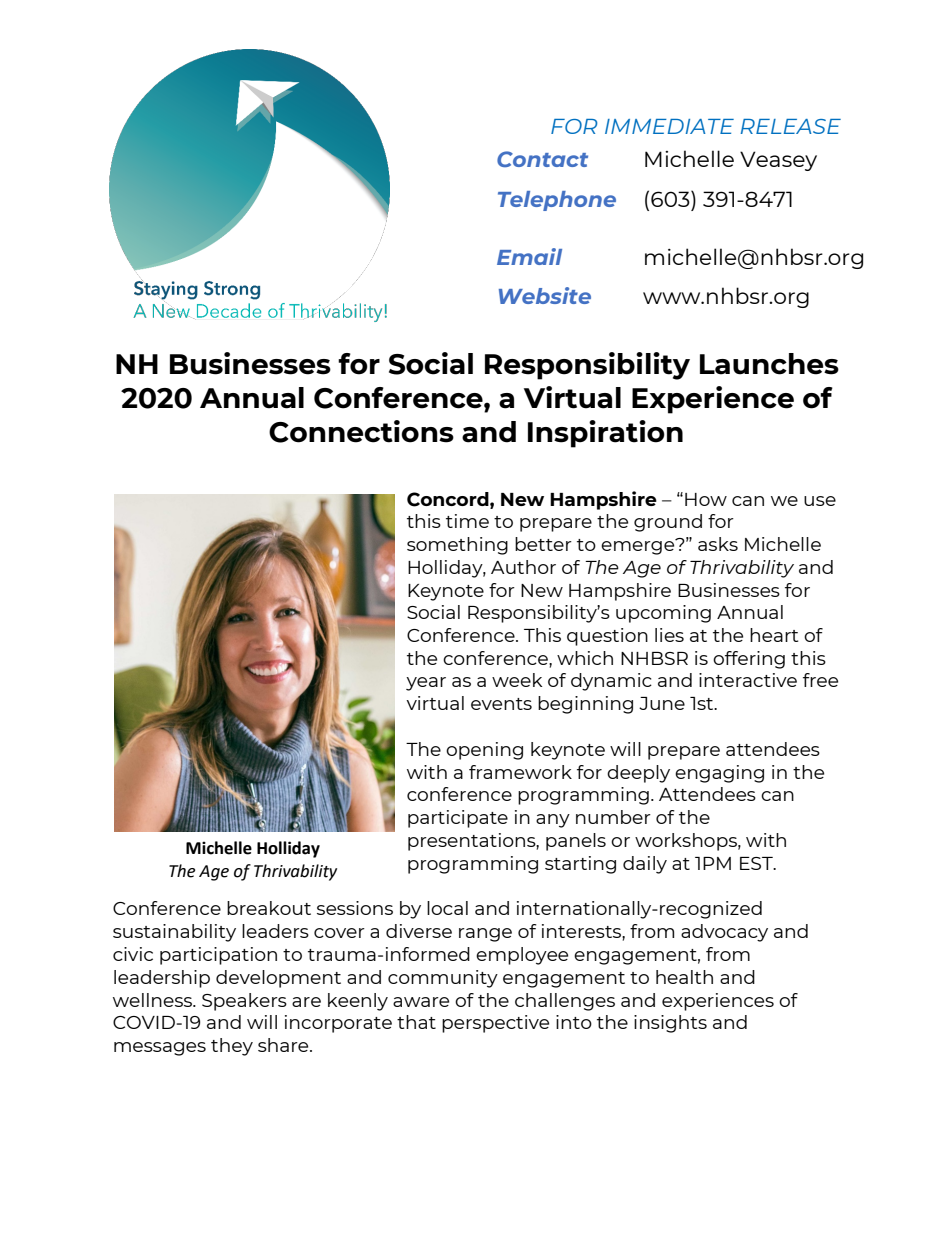 The image size is (952, 1233). I want to click on breakout, so click(269, 908).
